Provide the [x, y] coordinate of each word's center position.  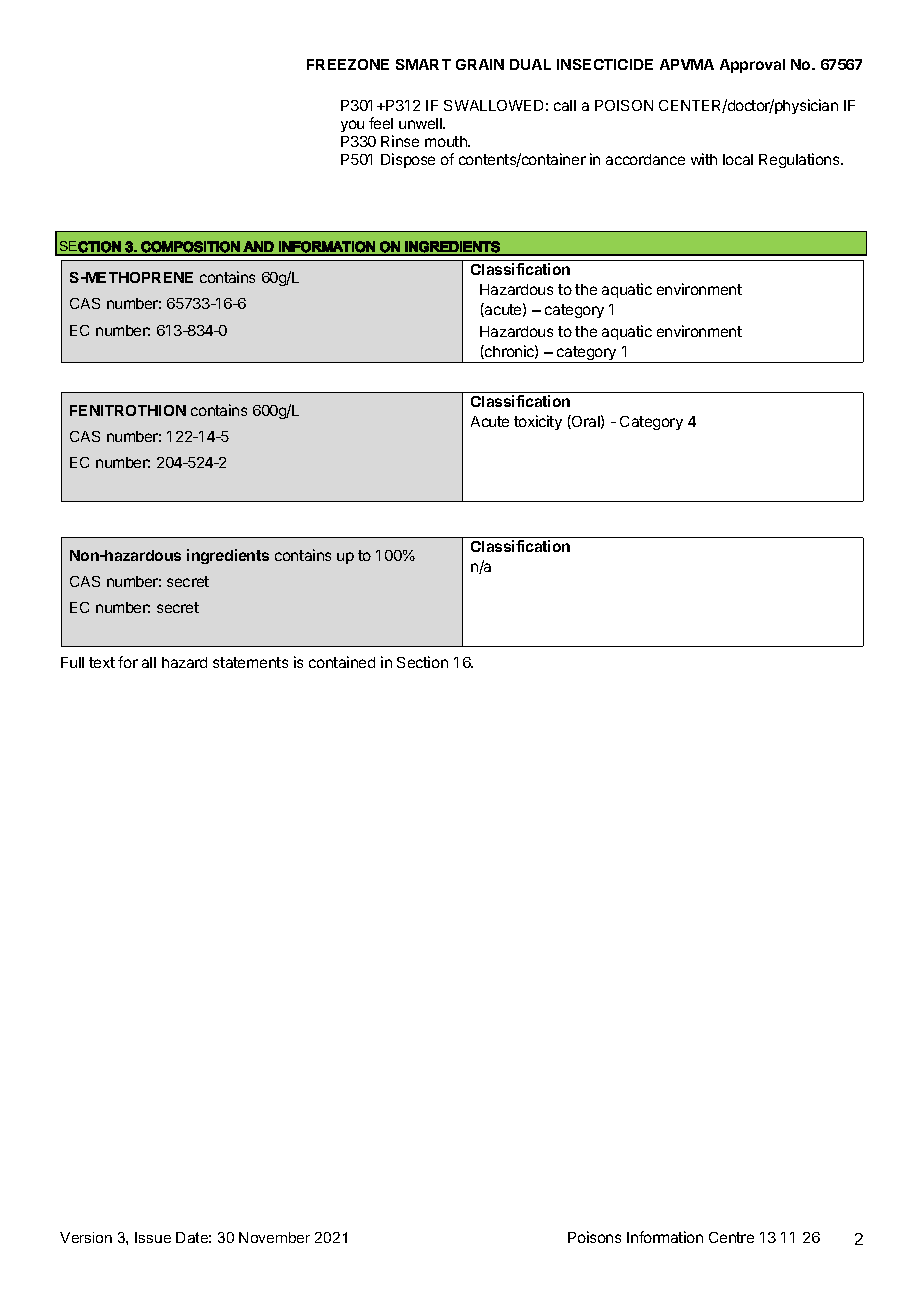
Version [86, 1237]
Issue [153, 1237]
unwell [421, 123]
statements [250, 662]
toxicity [538, 422]
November [274, 1237]
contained [342, 662]
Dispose [408, 160]
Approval [752, 66]
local [738, 159]
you [352, 126]
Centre [731, 1237]
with [704, 159]
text [102, 662]
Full [72, 662]
